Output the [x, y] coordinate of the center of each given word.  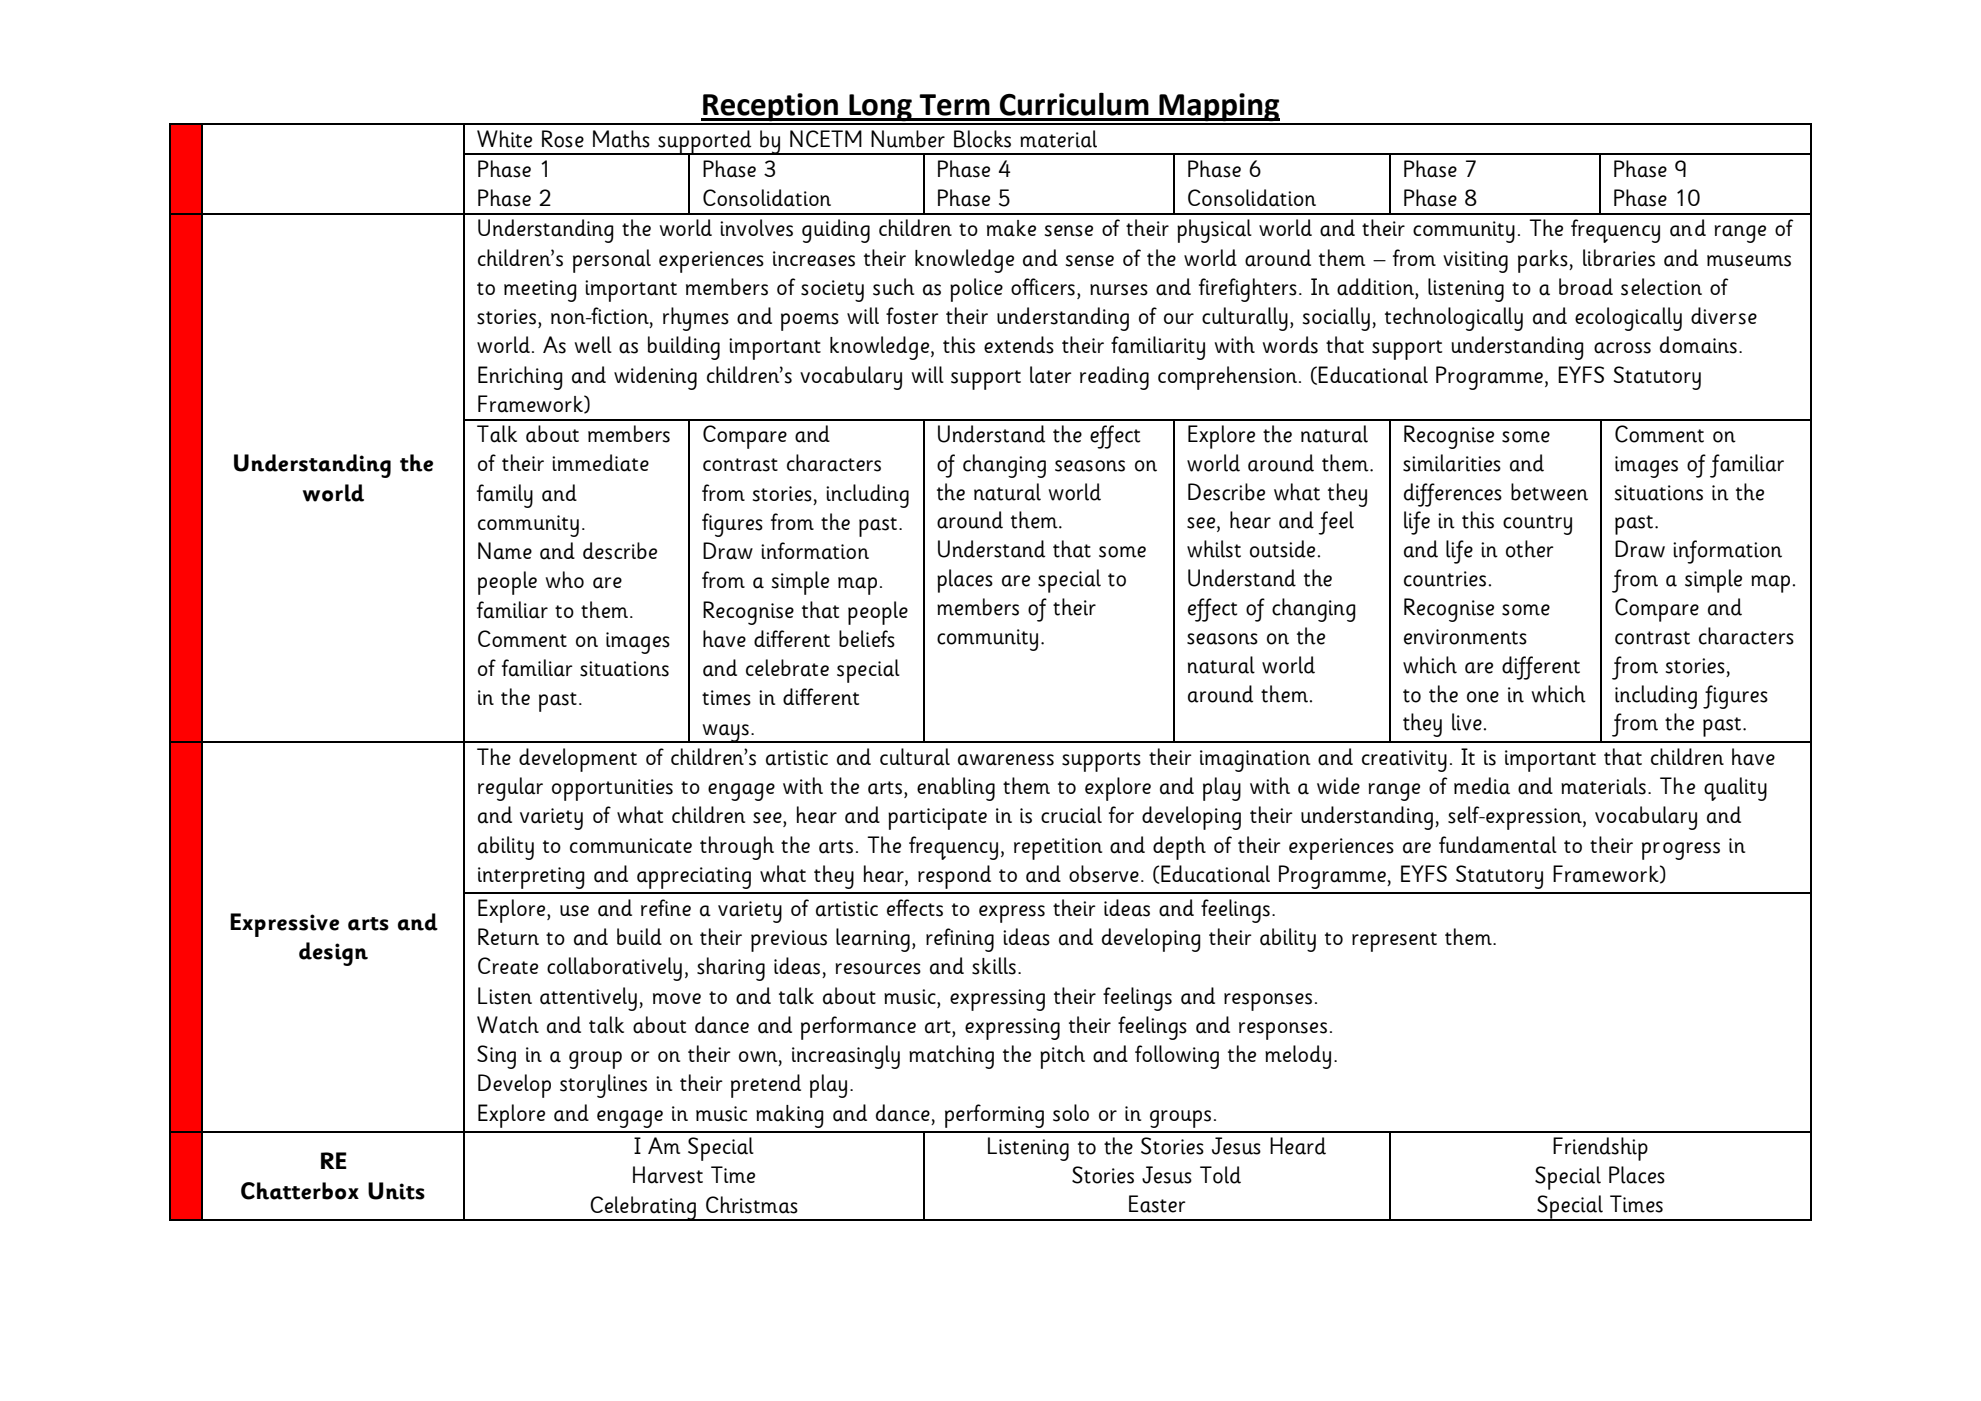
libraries [1619, 258]
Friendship [1600, 1149]
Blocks [982, 139]
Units [396, 1191]
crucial [1071, 815]
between [1549, 492]
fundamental [1498, 845]
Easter [1157, 1204]
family [505, 496]
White [504, 139]
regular [510, 789]
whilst [1214, 549]
